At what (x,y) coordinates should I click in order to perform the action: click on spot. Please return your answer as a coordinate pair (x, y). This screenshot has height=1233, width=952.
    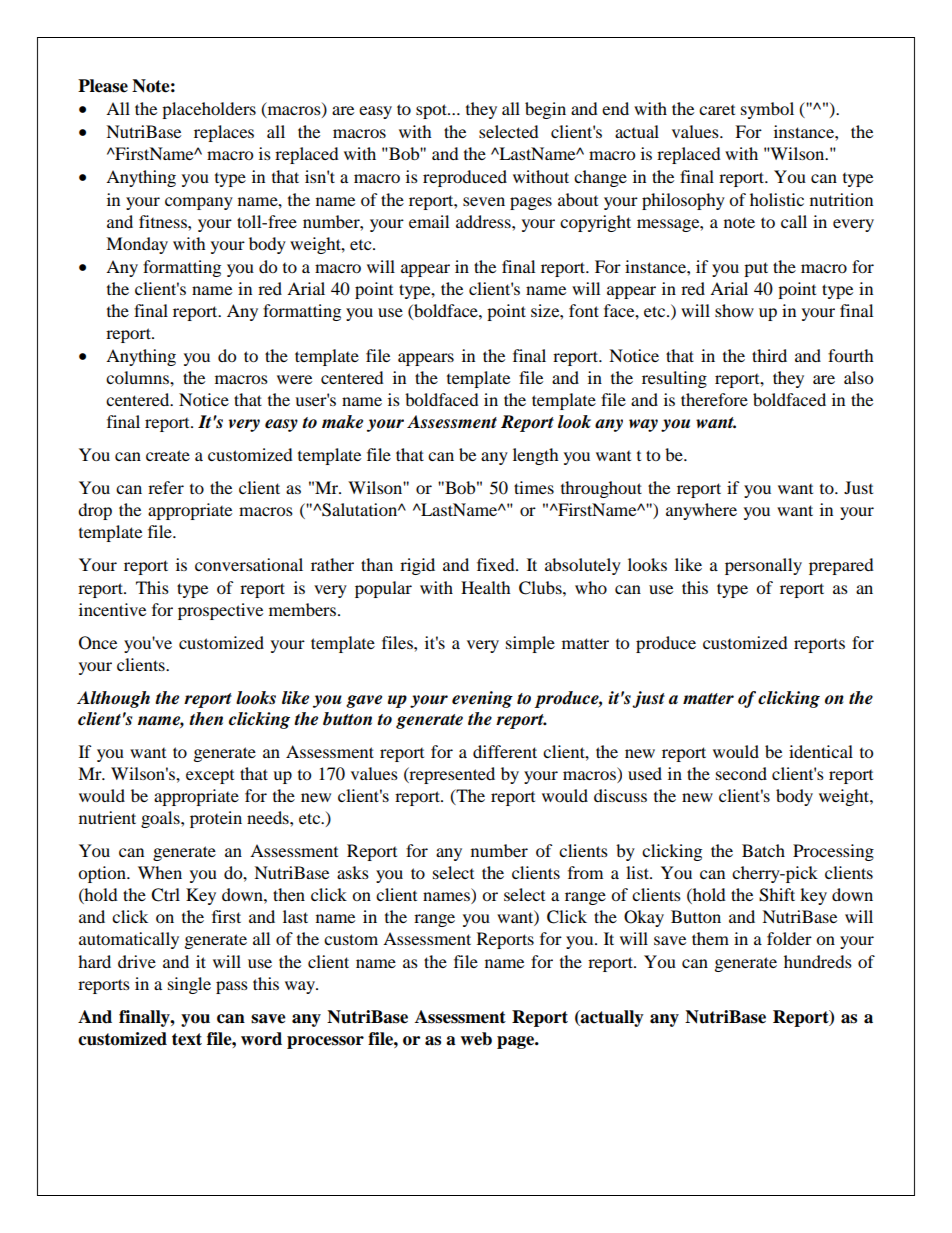
    Looking at the image, I should click on (432, 111).
